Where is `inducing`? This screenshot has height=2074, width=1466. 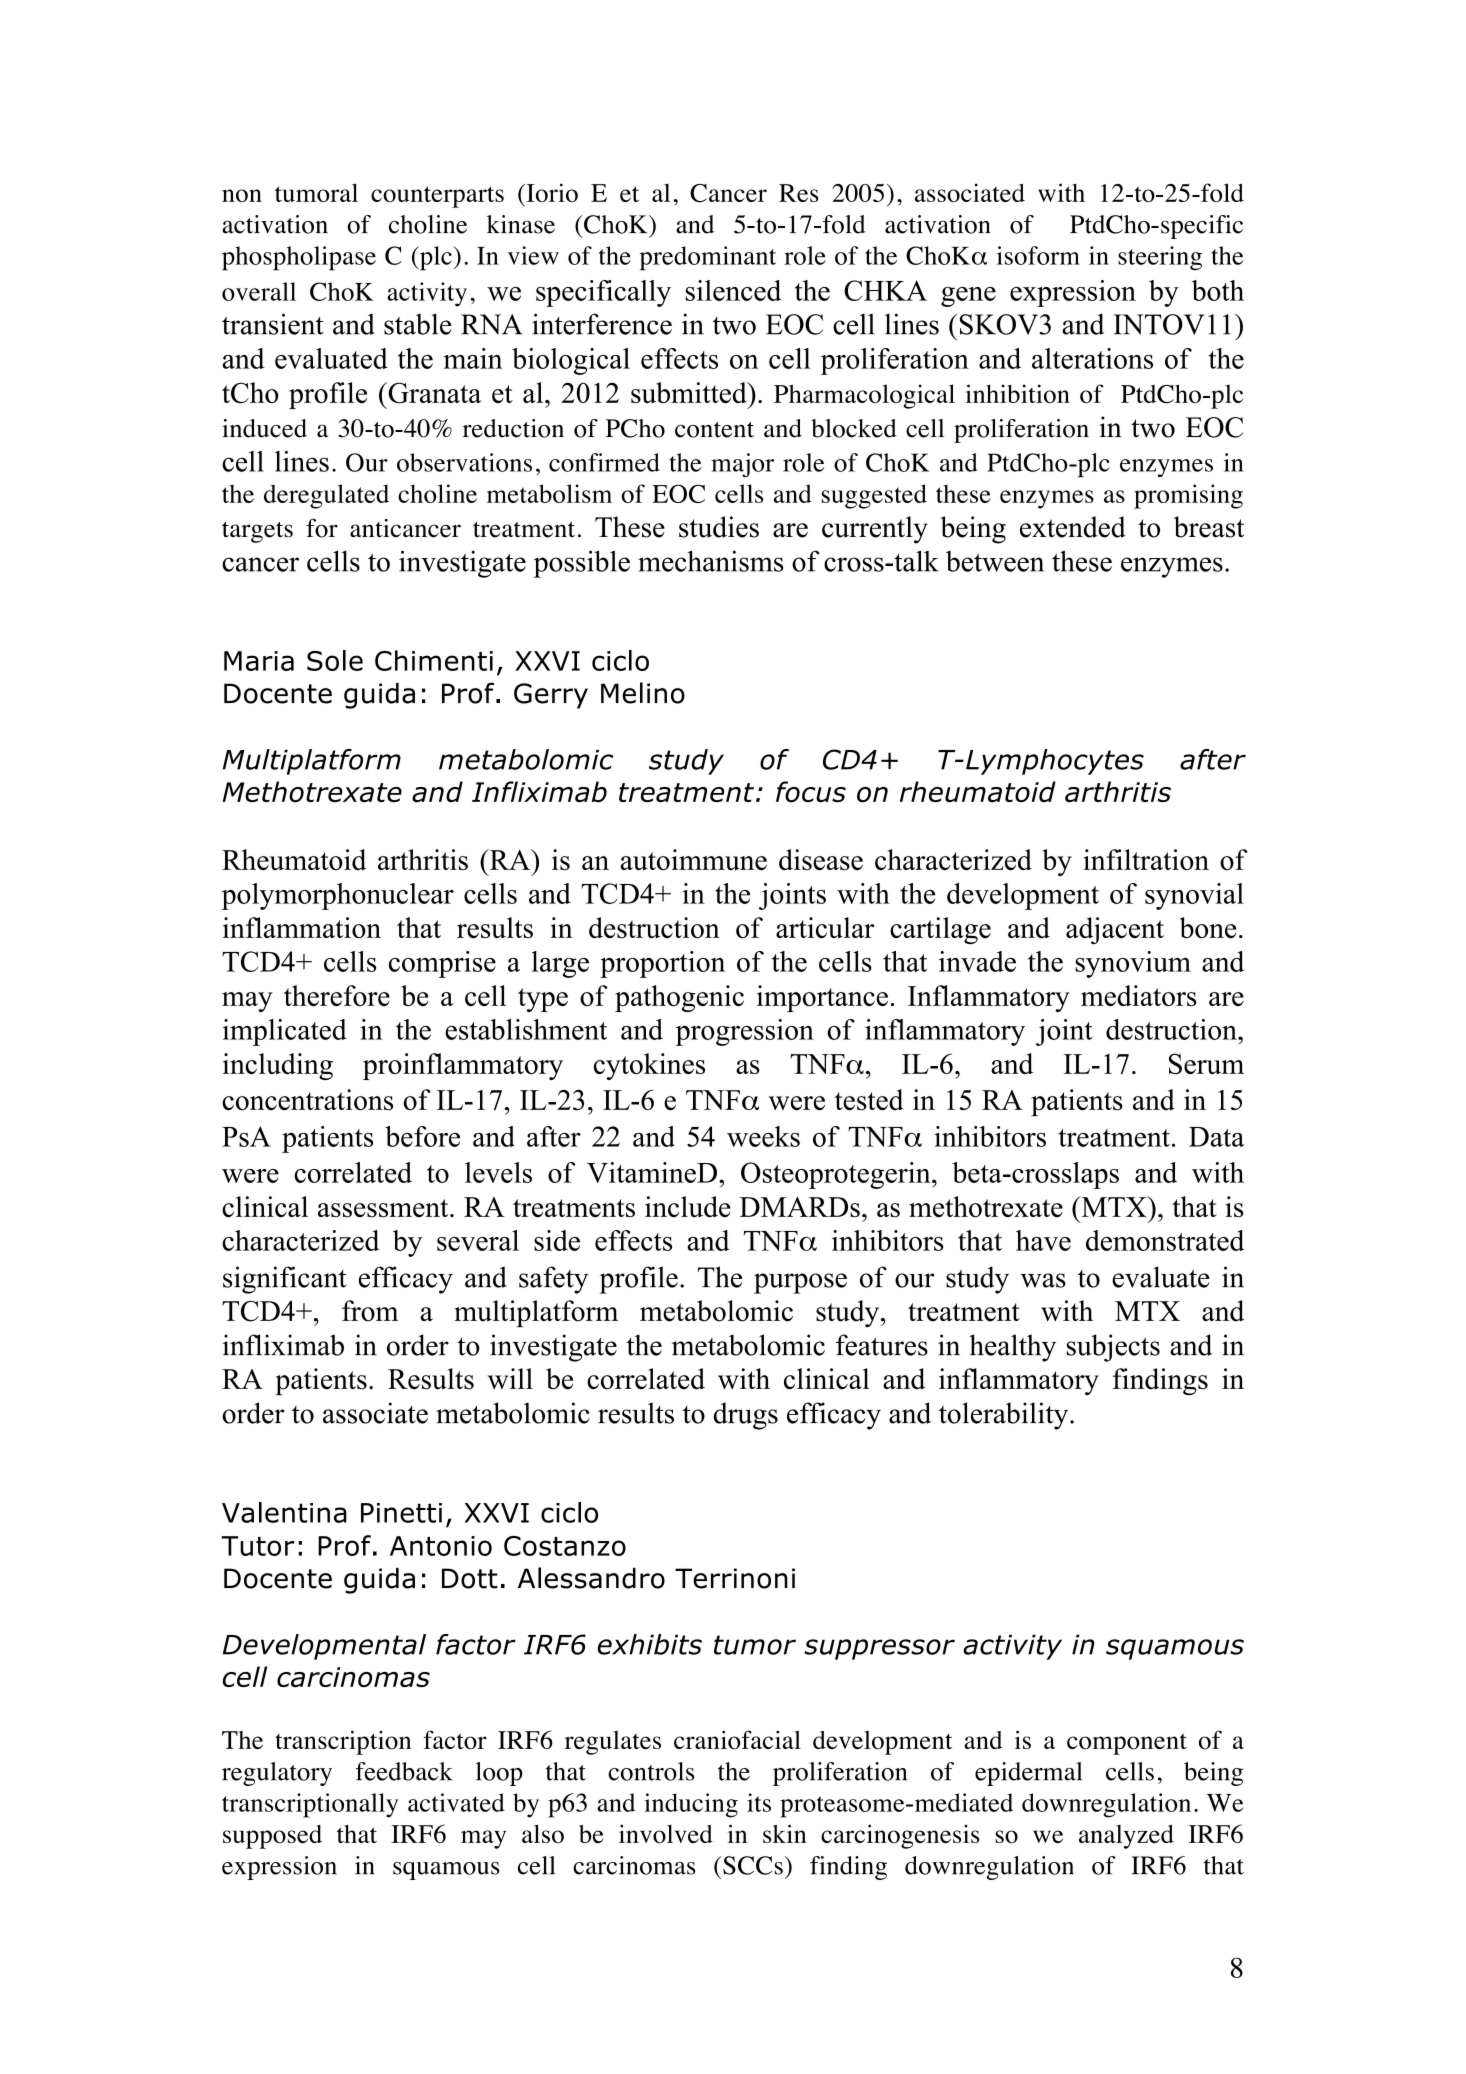
inducing is located at coordinates (691, 1805).
